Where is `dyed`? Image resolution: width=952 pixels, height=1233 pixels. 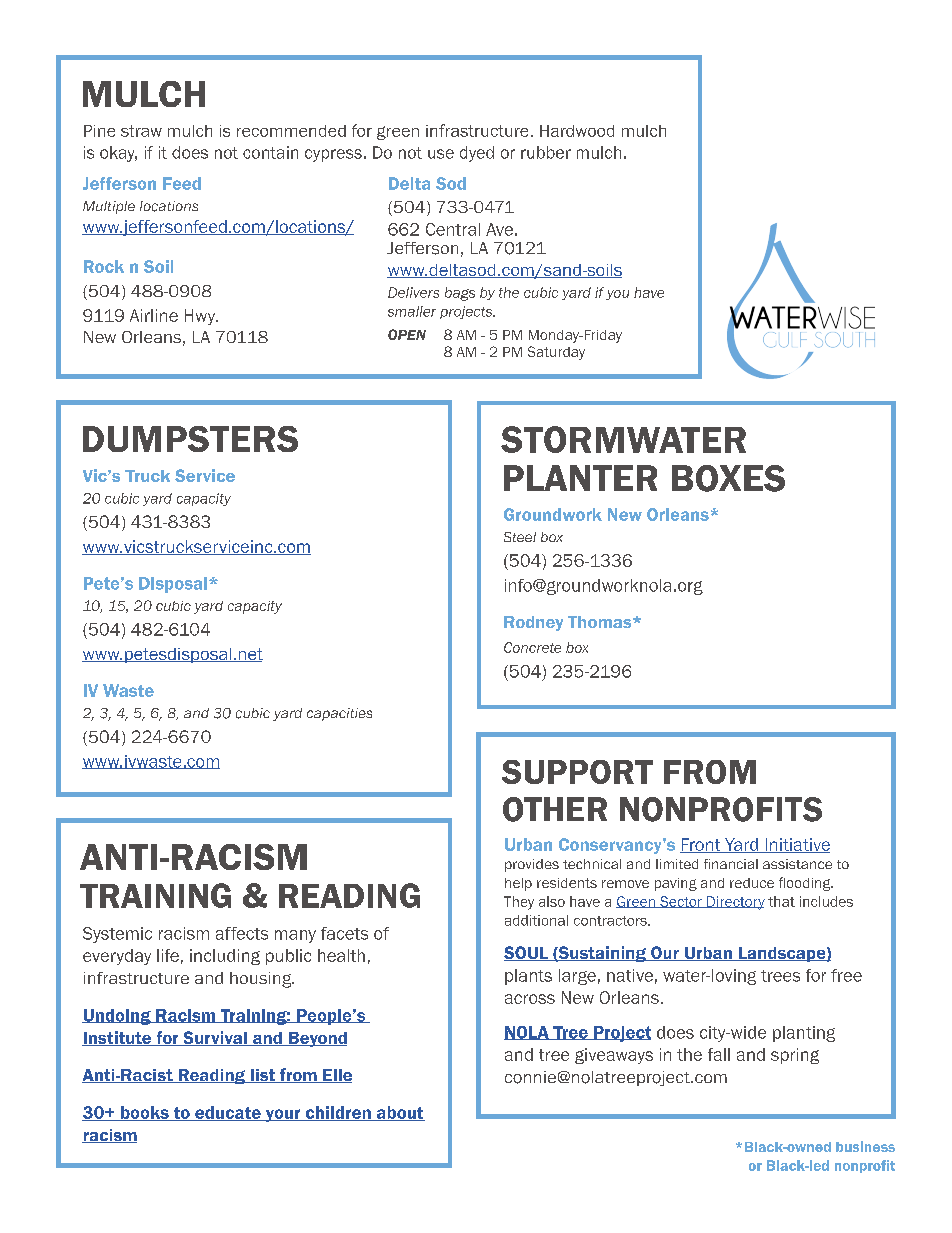
dyed is located at coordinates (477, 154).
